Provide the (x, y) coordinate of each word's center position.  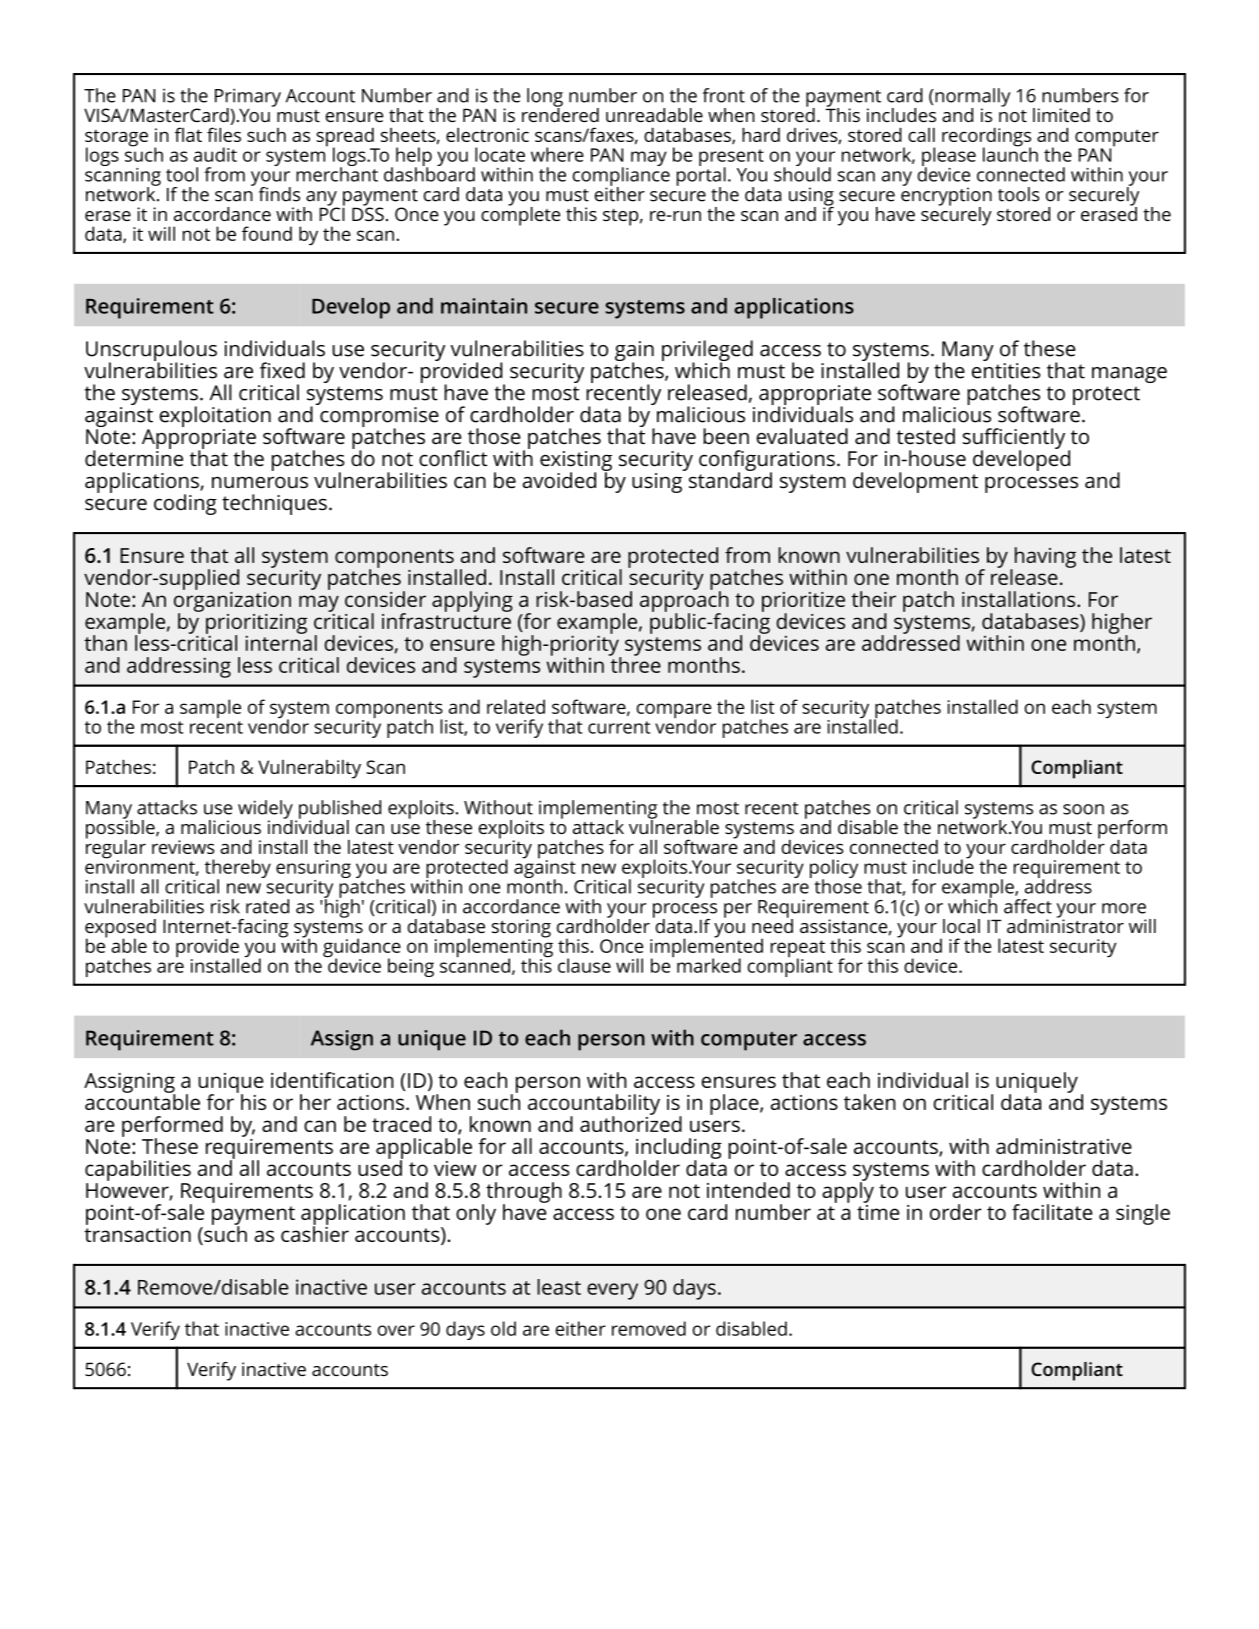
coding (185, 504)
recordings (986, 138)
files (224, 134)
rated (267, 906)
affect (1028, 906)
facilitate (1052, 1212)
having (1044, 558)
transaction (137, 1233)
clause (584, 965)
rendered (560, 113)
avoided (559, 480)
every (612, 1291)
